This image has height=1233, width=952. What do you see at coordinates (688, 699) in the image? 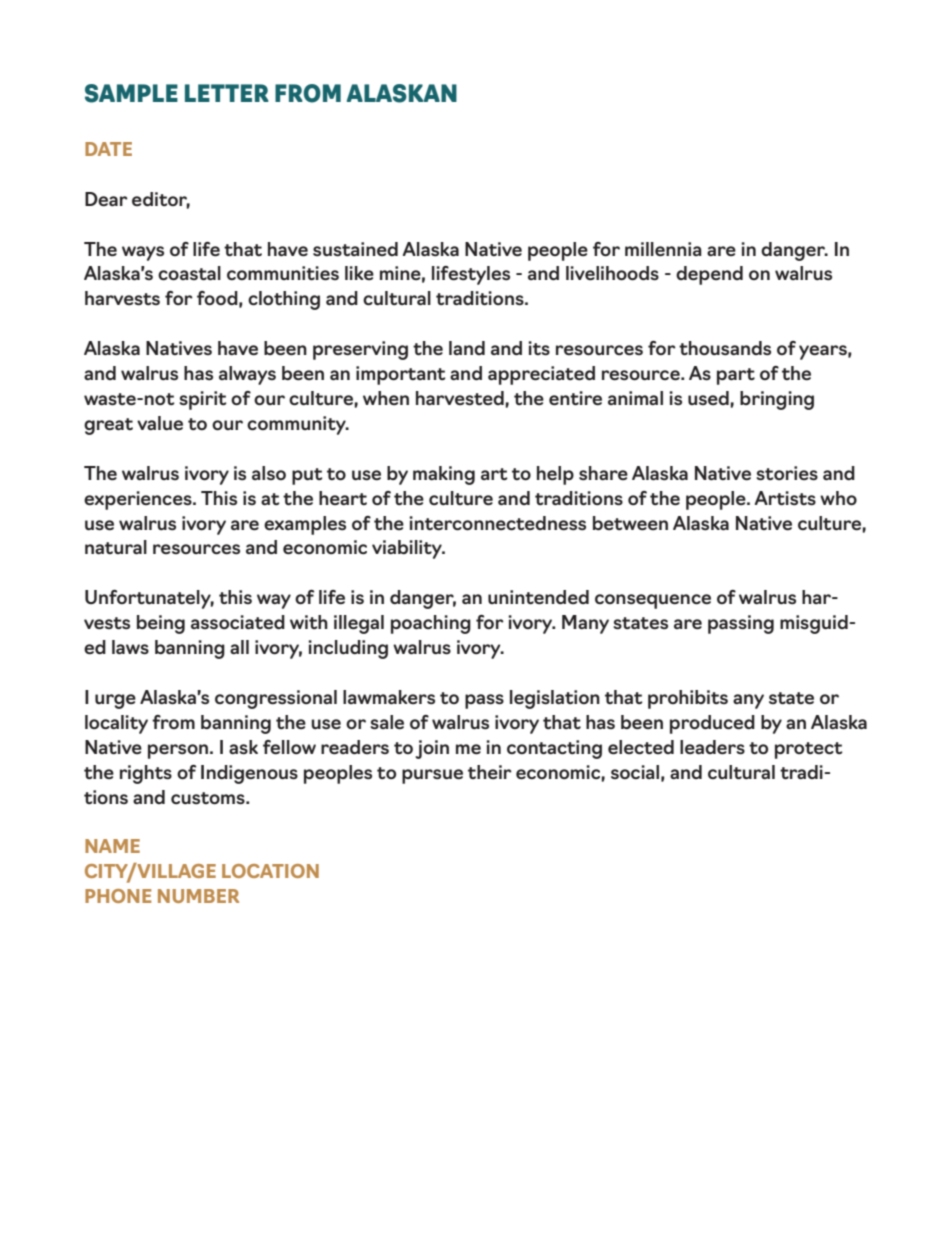
I see `prohibits` at bounding box center [688, 699].
